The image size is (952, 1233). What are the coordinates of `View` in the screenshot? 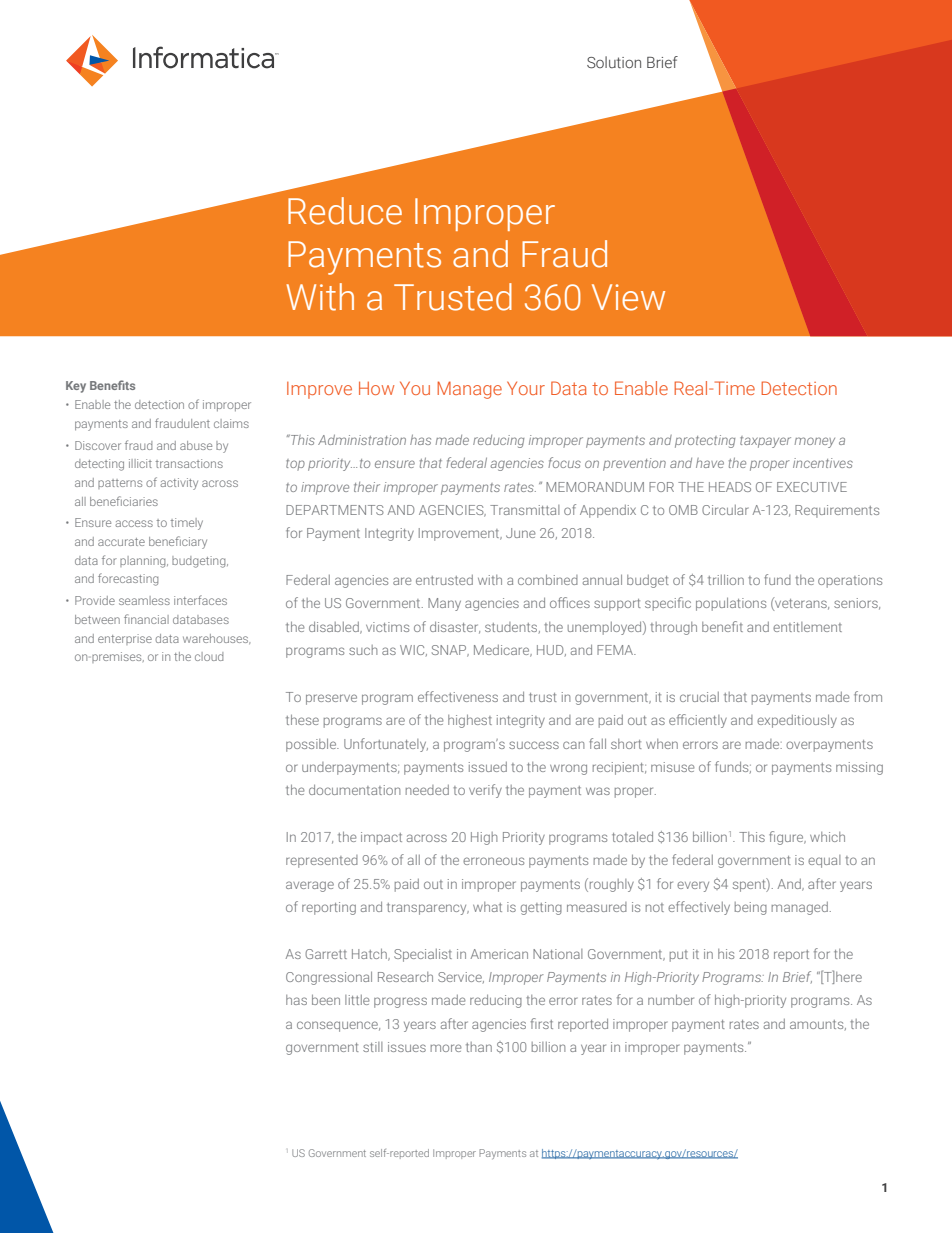 It's located at (628, 297).
